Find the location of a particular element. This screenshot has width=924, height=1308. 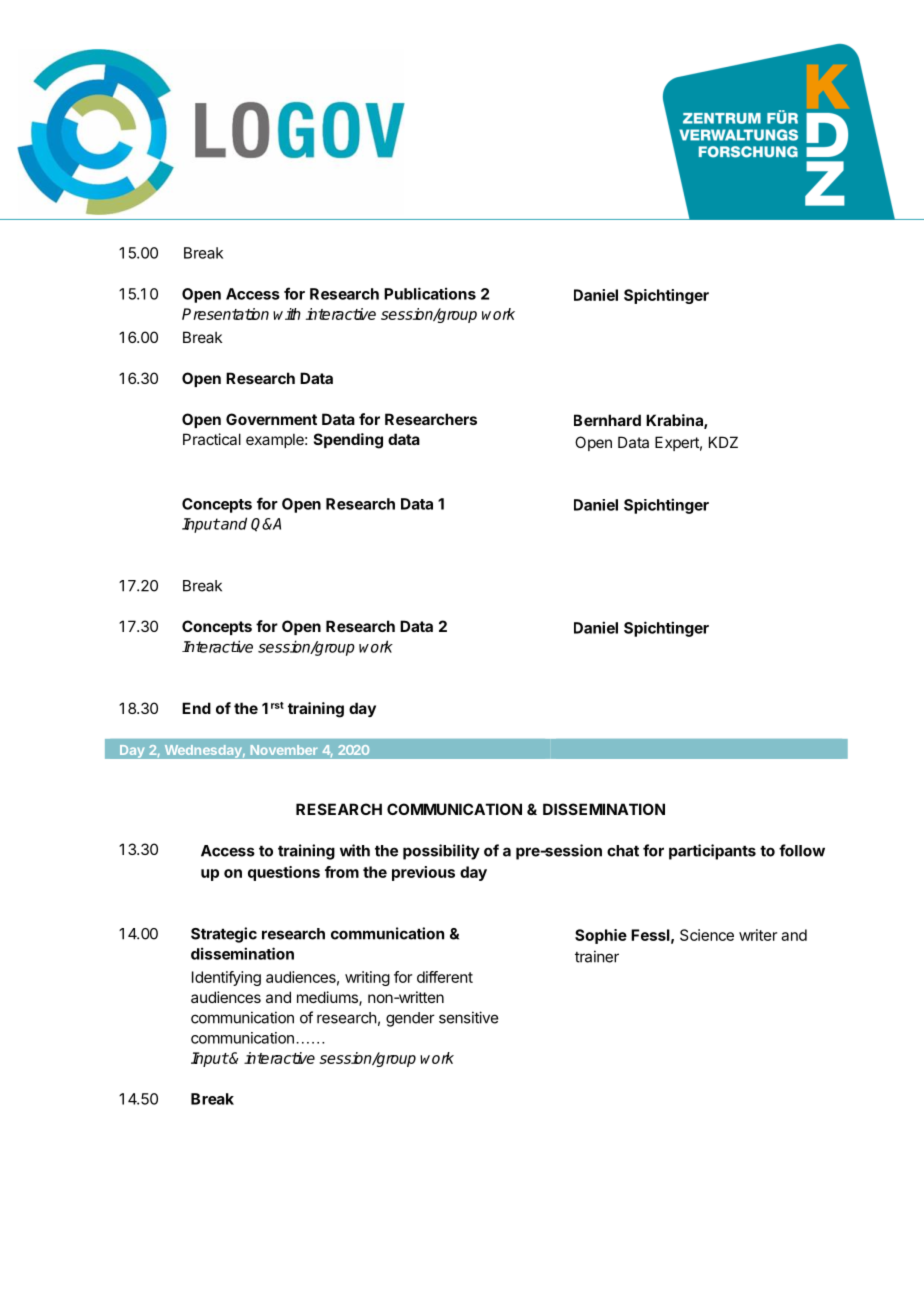

Science is located at coordinates (707, 935).
